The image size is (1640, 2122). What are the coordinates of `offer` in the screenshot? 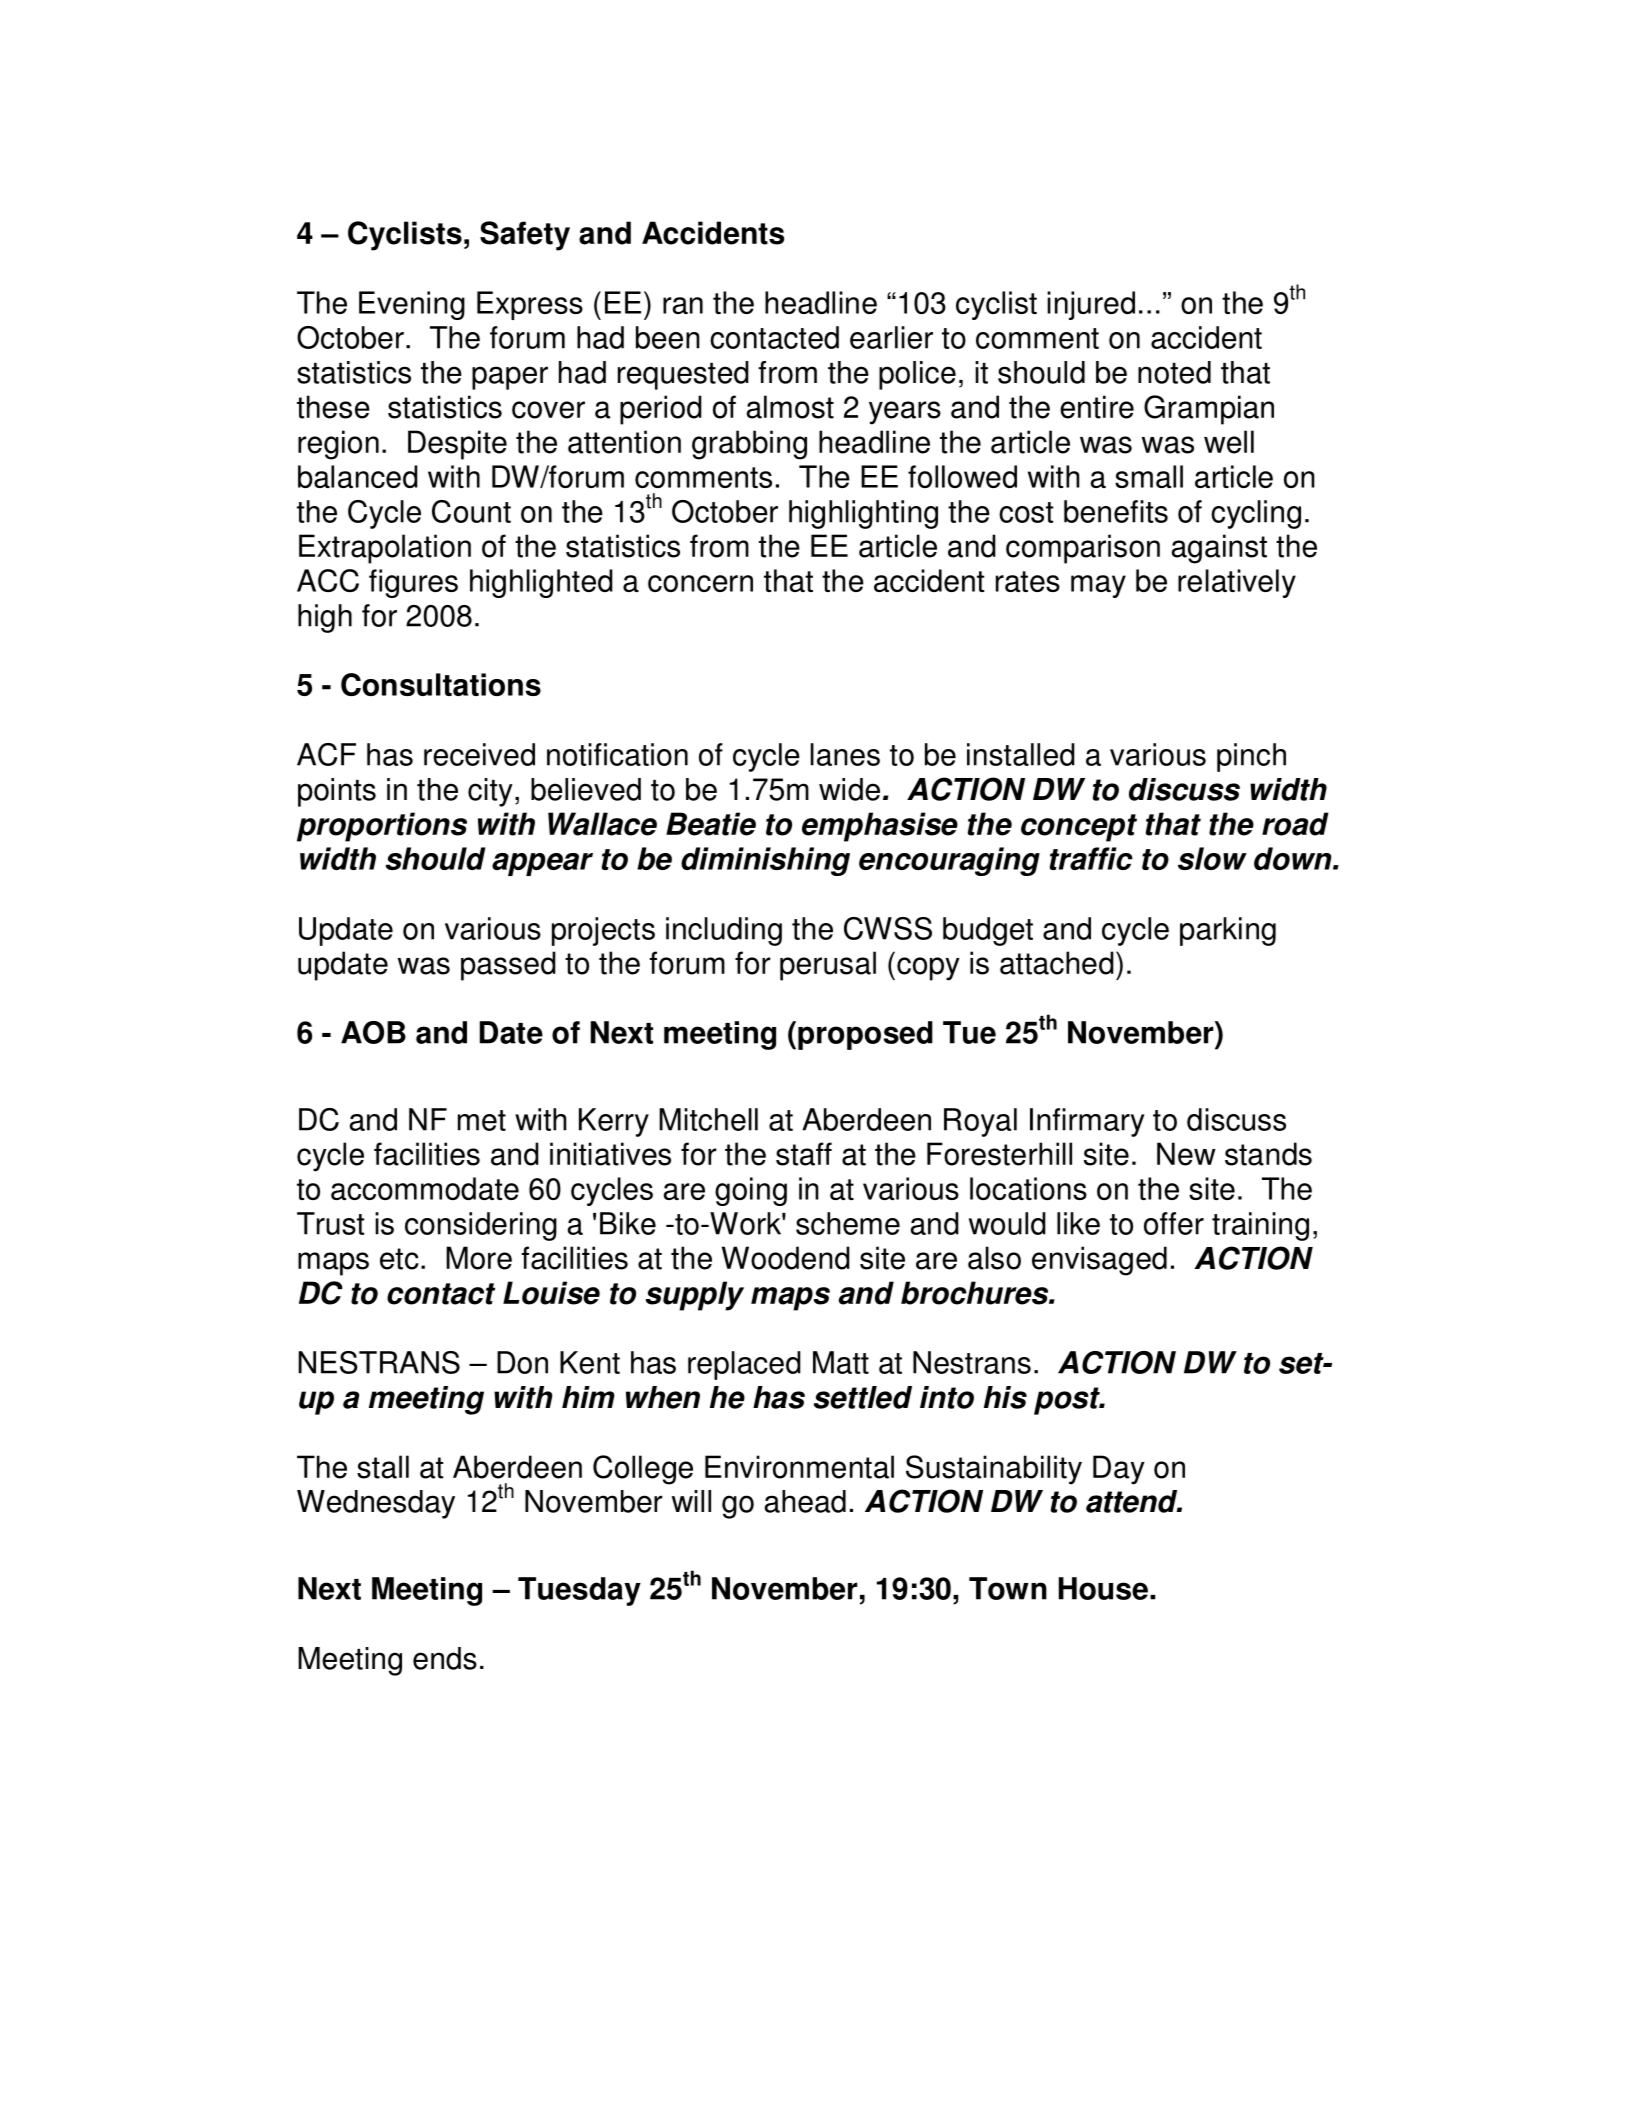 It's located at (1174, 1223).
